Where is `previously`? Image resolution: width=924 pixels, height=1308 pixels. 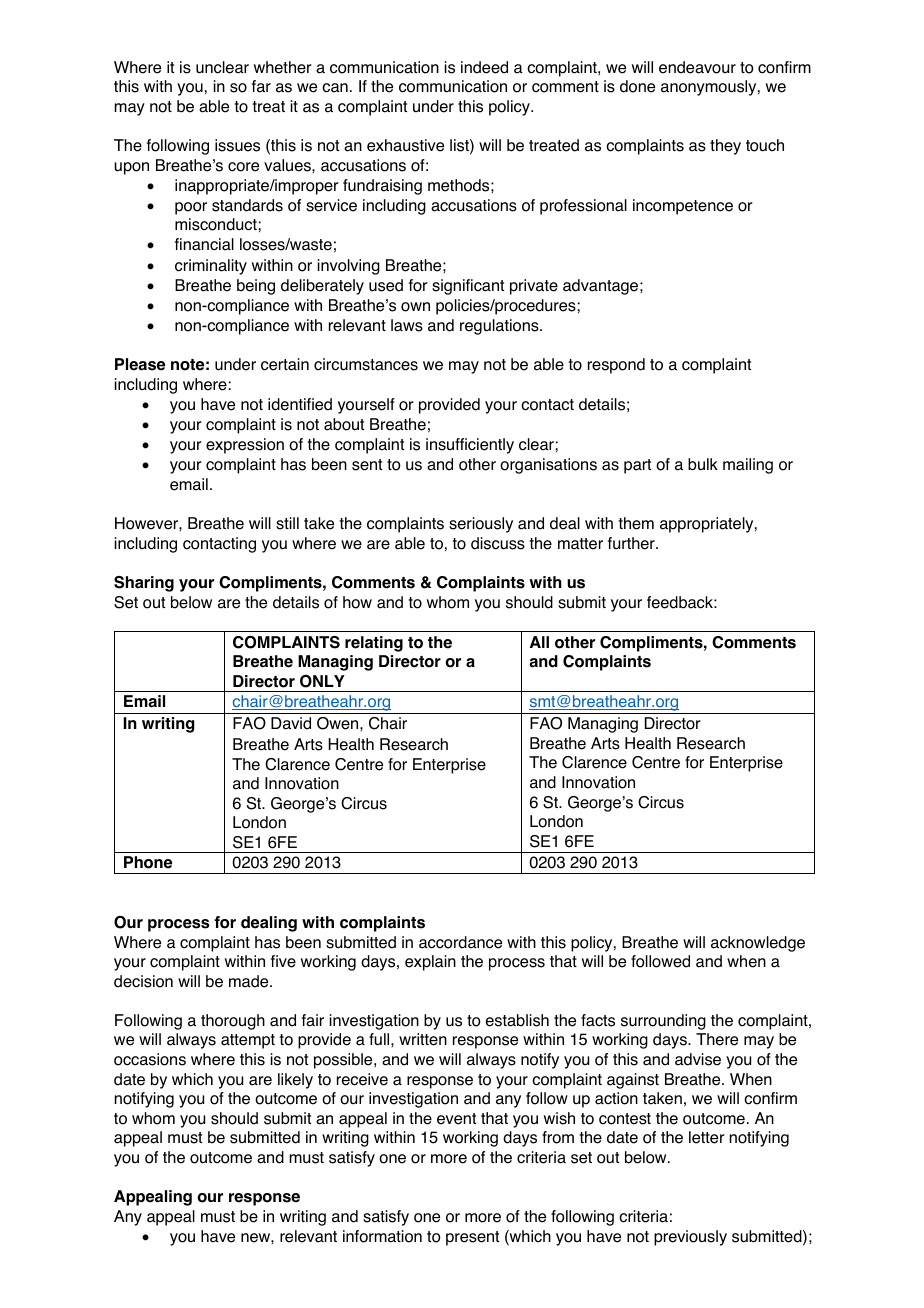
previously is located at coordinates (690, 1238).
